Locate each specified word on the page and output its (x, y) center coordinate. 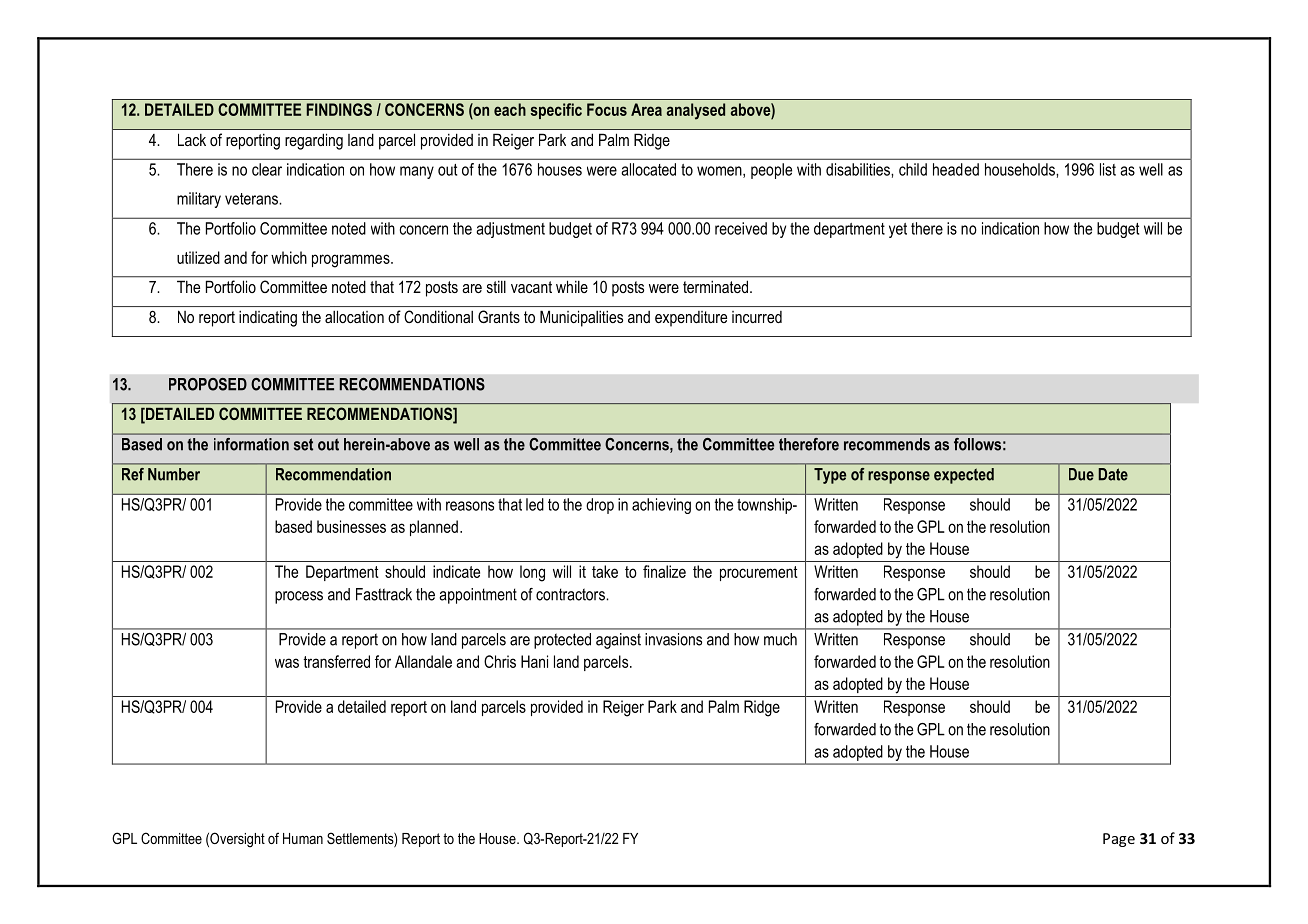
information (251, 444)
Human (303, 838)
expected (964, 476)
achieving (661, 506)
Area (646, 109)
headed (956, 169)
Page (1119, 840)
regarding (314, 141)
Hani (534, 661)
